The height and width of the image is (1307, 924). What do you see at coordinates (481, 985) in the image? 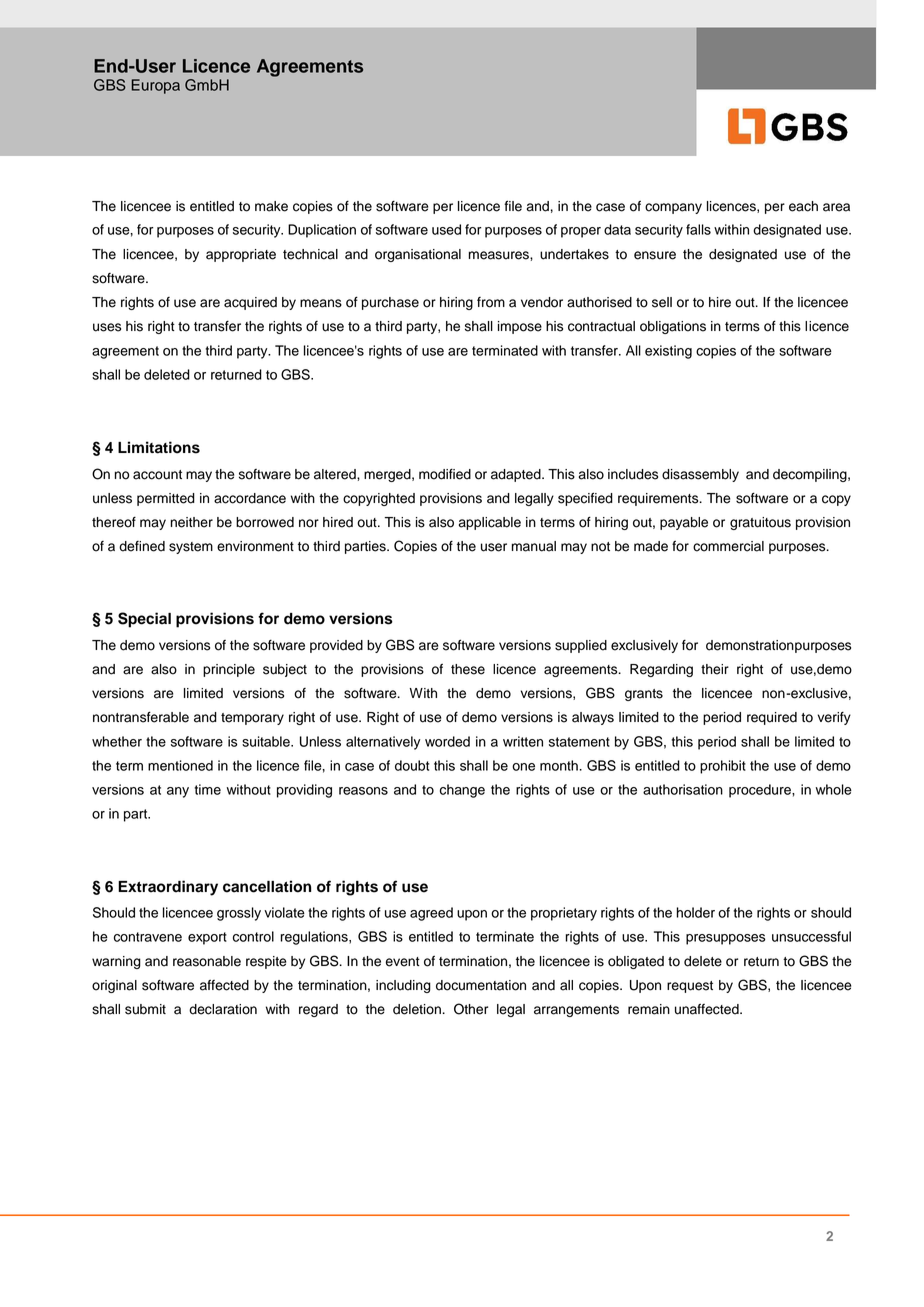
I see `documentation` at bounding box center [481, 985].
